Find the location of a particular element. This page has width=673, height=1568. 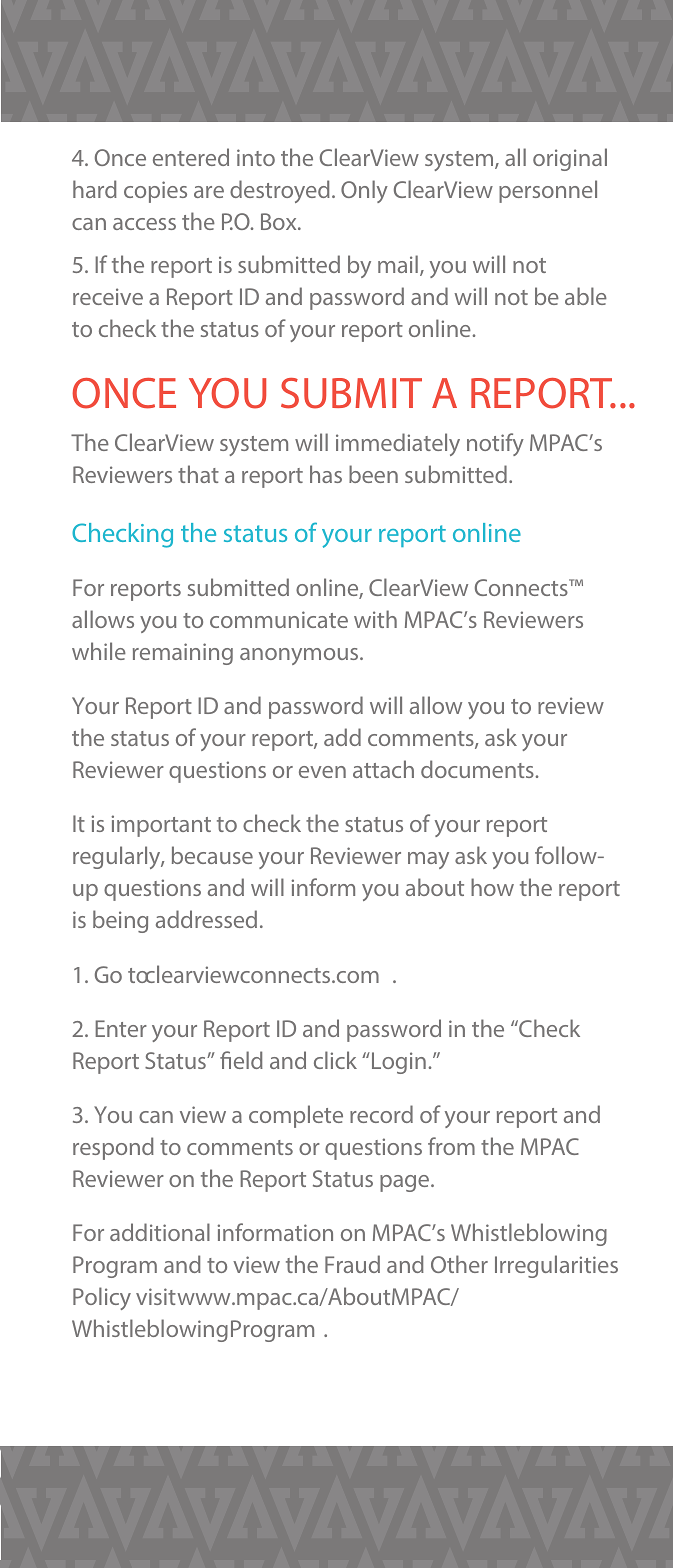

Irregularities is located at coordinates (556, 1266).
